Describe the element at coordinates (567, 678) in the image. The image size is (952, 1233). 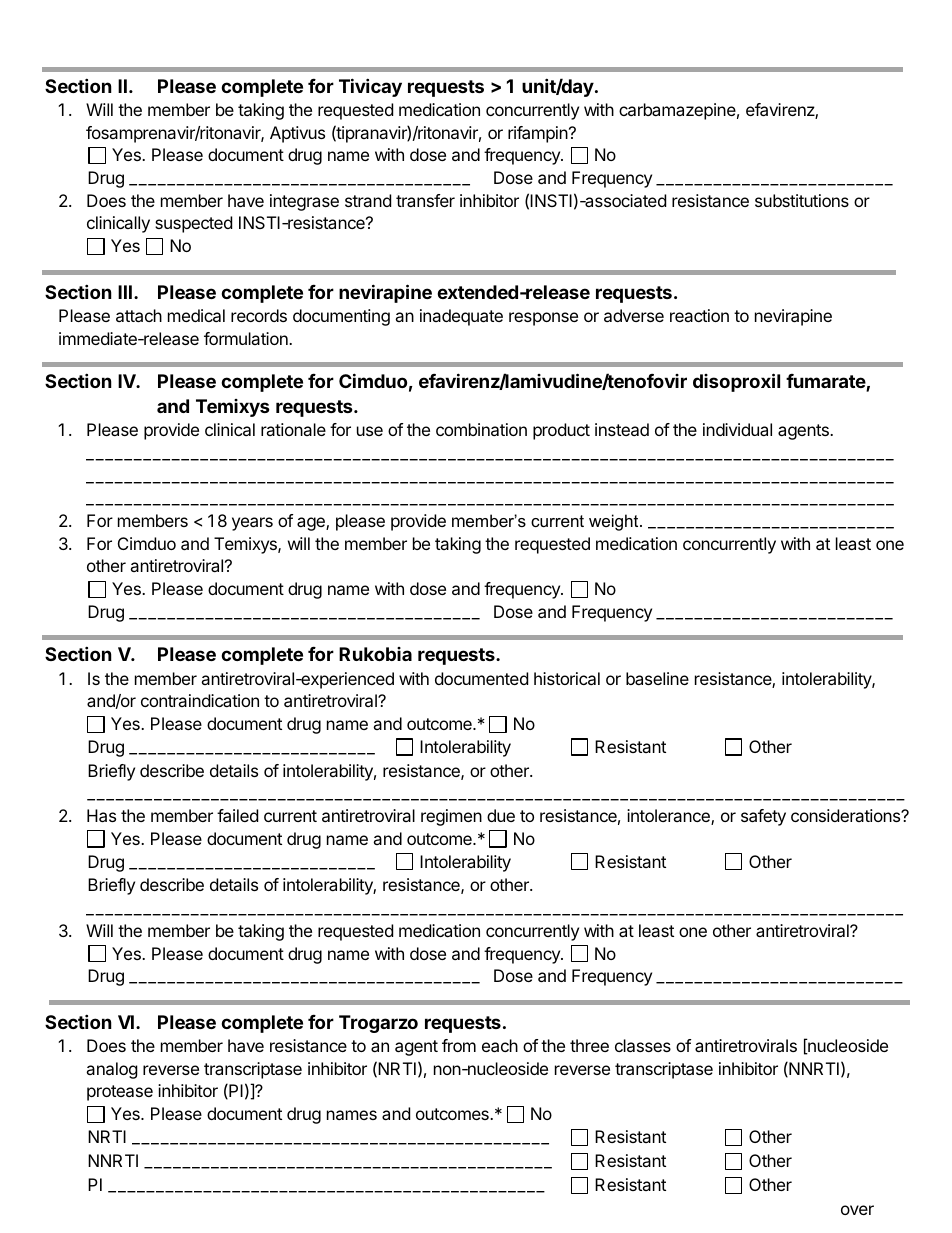
I see `historical` at that location.
